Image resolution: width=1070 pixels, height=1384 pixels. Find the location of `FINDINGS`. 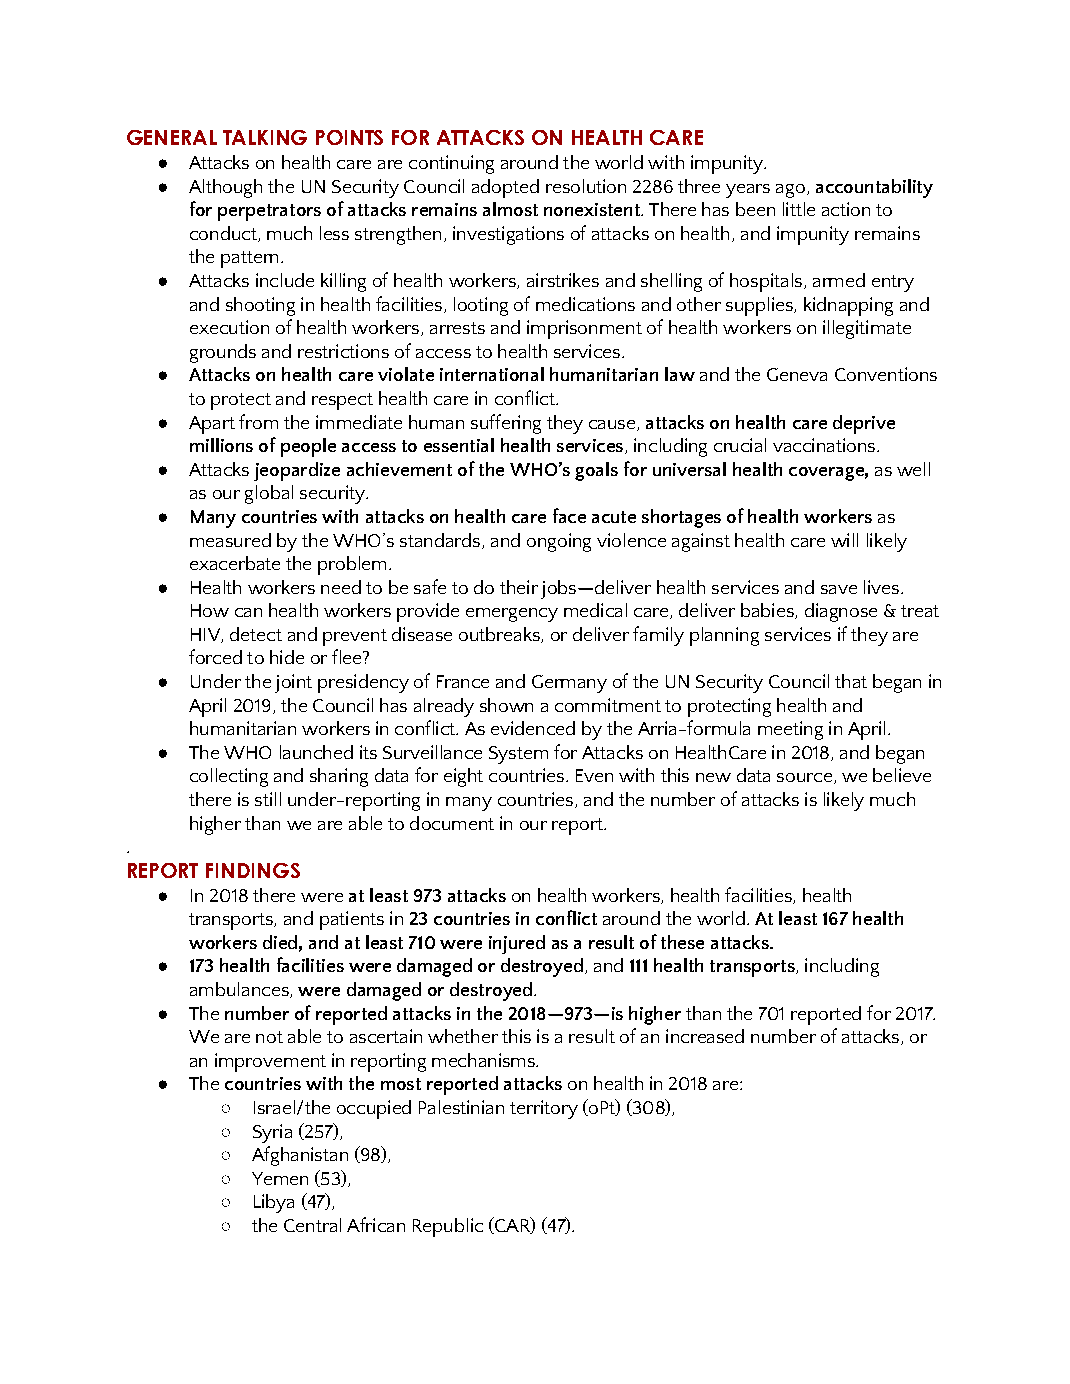

FINDINGS is located at coordinates (253, 870).
